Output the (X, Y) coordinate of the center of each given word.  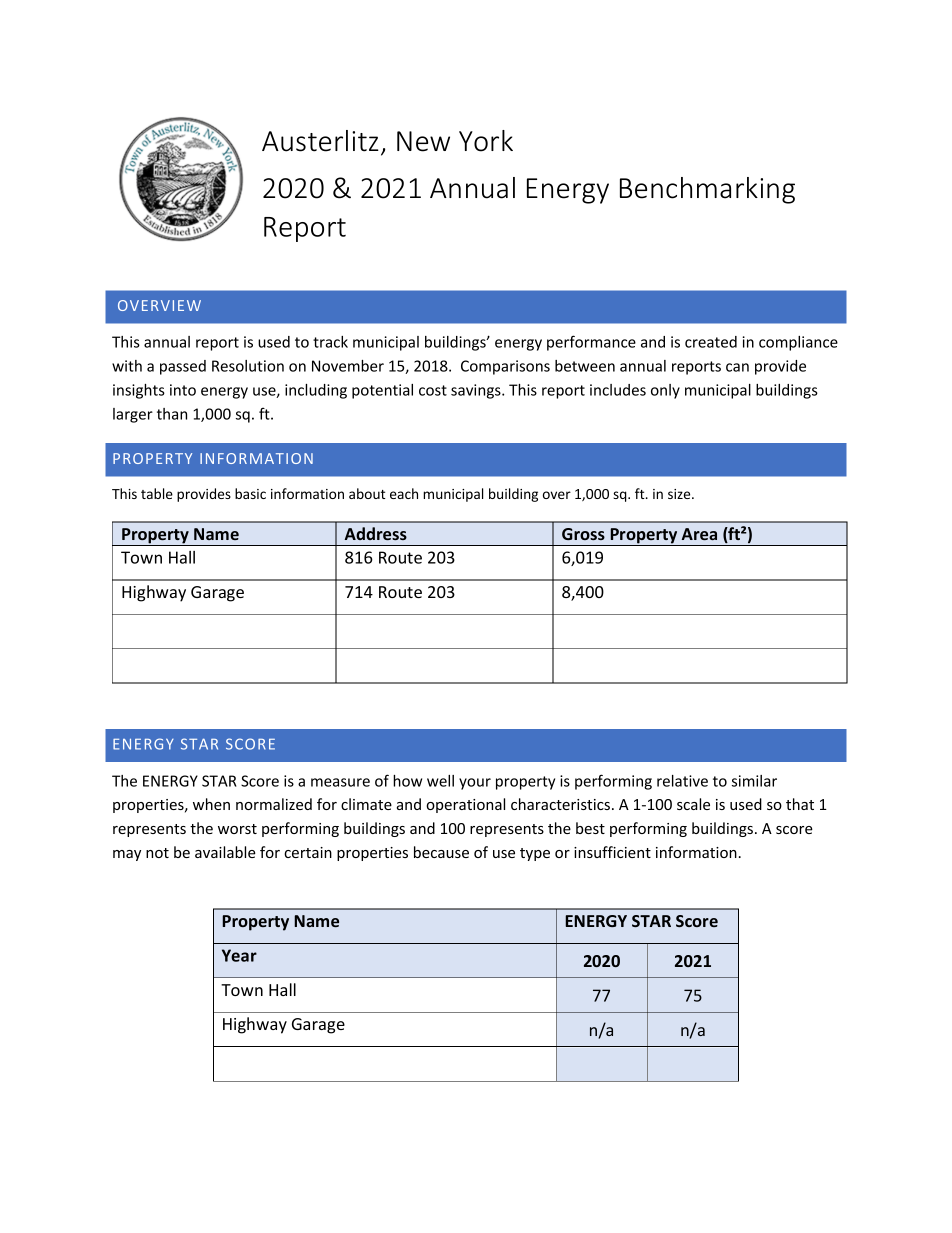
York (486, 141)
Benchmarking (707, 190)
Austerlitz (320, 141)
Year (239, 955)
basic (250, 493)
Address (376, 533)
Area (699, 534)
